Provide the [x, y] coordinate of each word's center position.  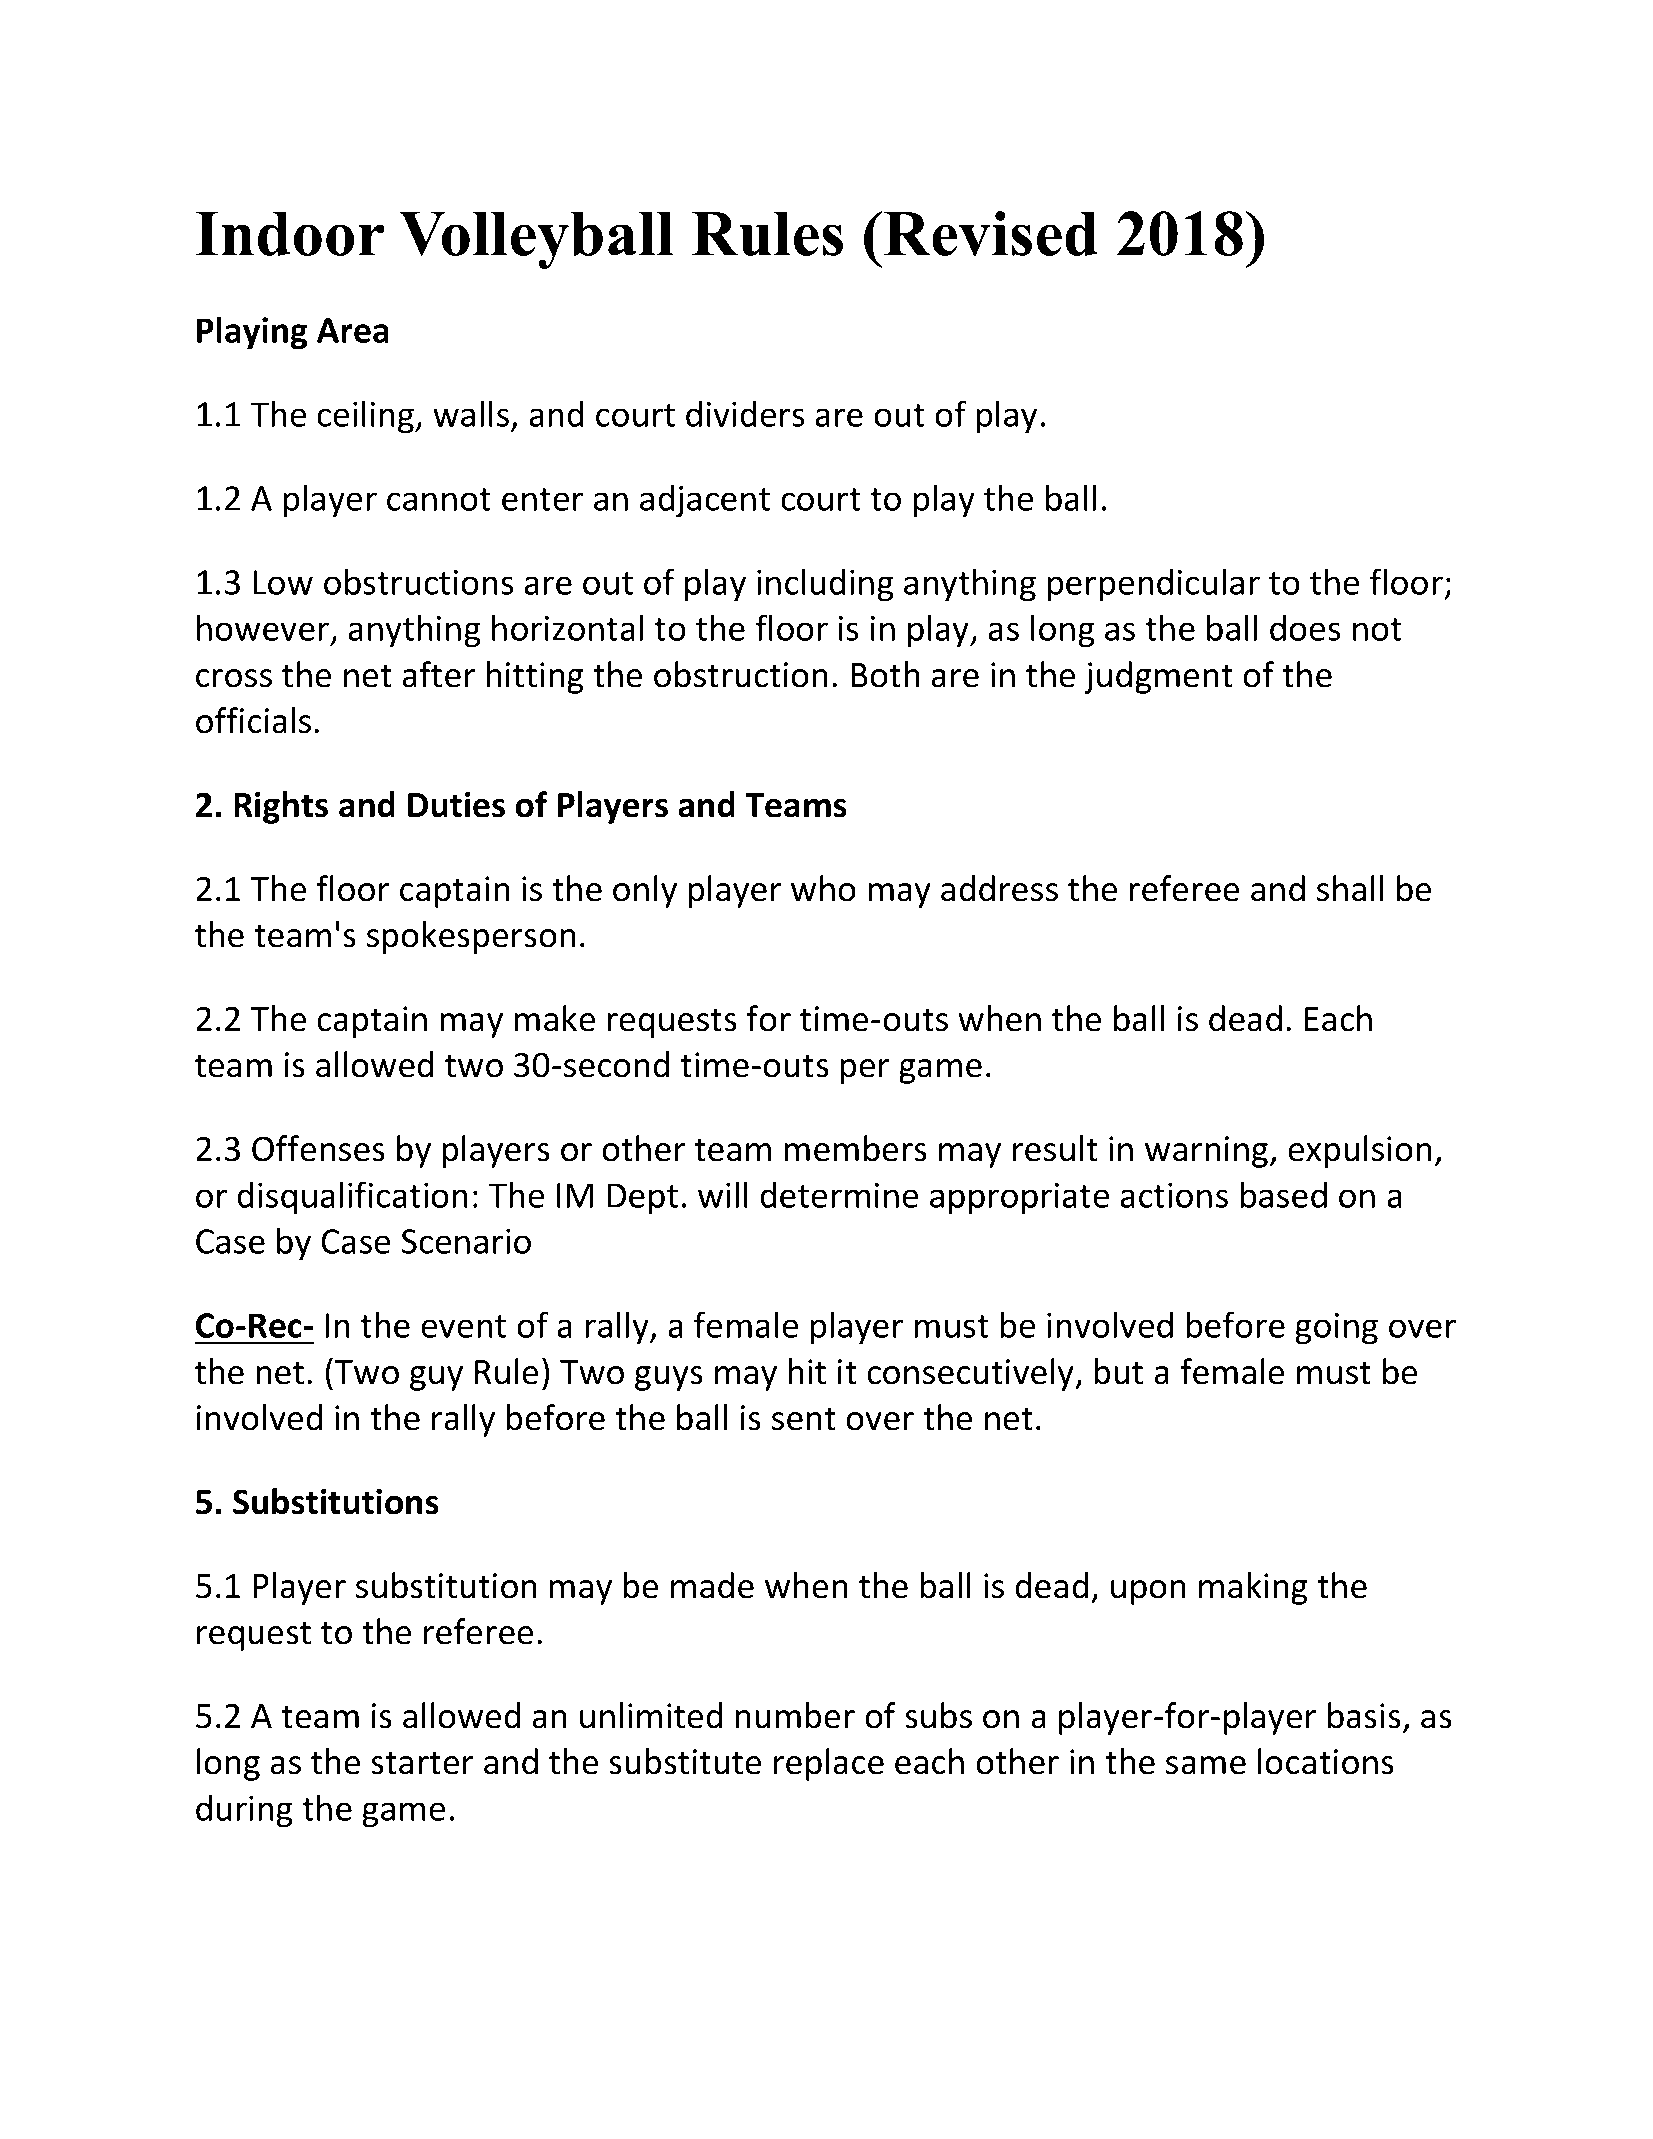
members [856, 1148]
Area [353, 330]
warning [1208, 1152]
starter [422, 1763]
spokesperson [471, 937]
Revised [990, 233]
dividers [745, 413]
